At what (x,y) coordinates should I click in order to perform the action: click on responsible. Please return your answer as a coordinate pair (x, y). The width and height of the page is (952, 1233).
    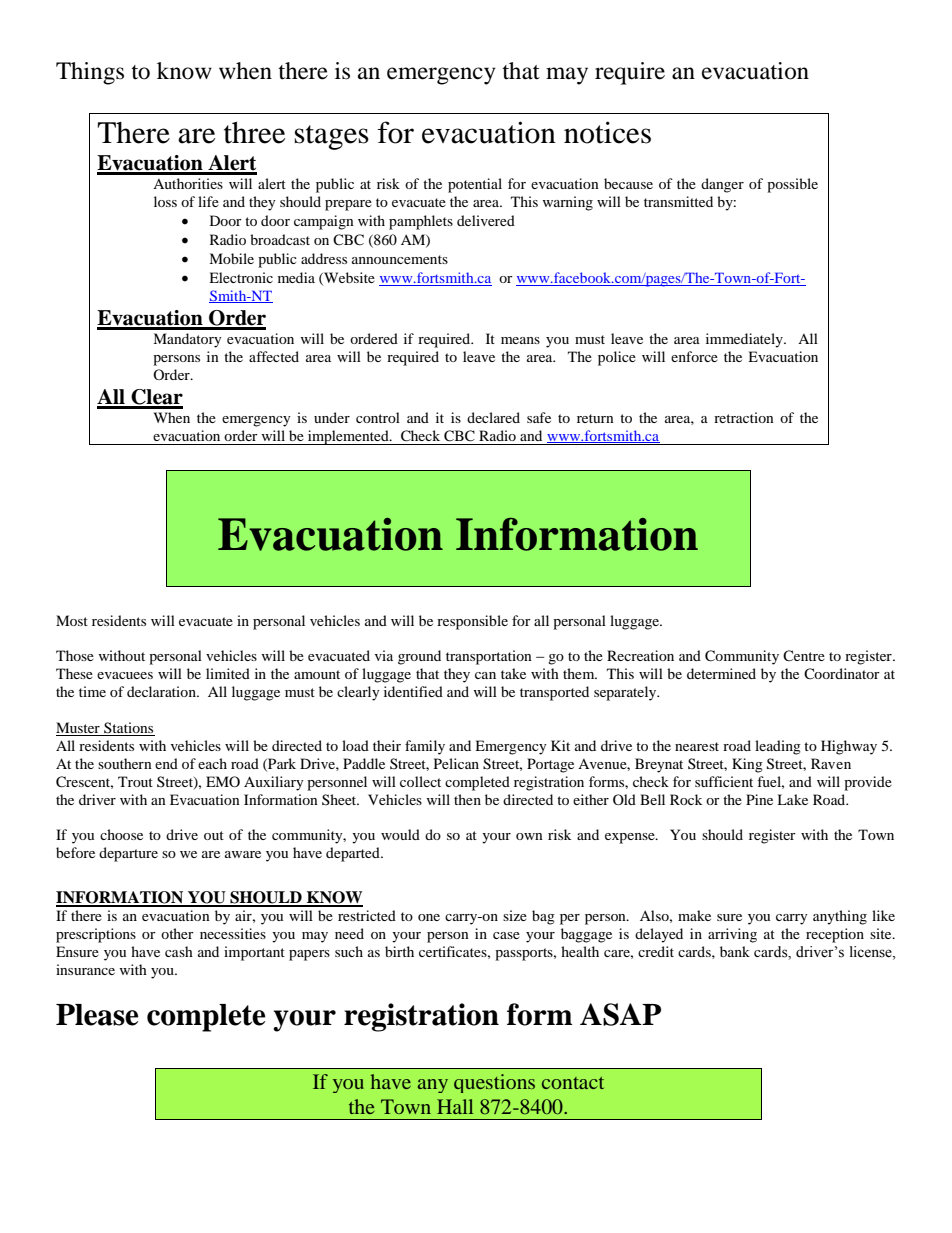
    Looking at the image, I should click on (472, 622).
